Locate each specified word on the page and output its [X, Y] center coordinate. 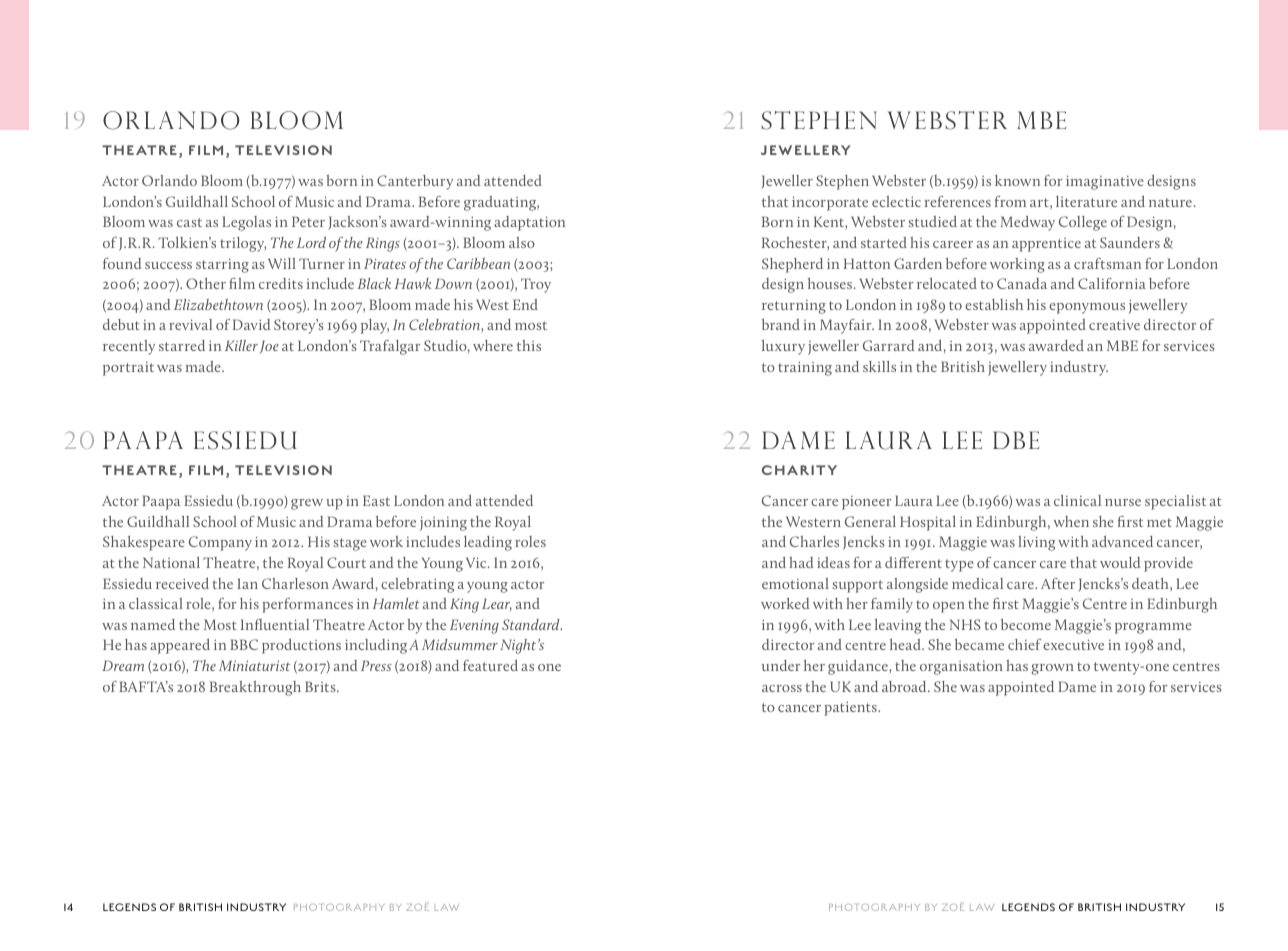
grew [307, 504]
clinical [1077, 500]
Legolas [246, 223]
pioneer [867, 503]
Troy [536, 285]
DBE [1016, 440]
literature [1086, 201]
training [805, 369]
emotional [795, 583]
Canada [1022, 283]
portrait [128, 369]
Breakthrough [255, 688]
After [1058, 583]
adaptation [530, 223]
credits [281, 283]
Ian [247, 583]
